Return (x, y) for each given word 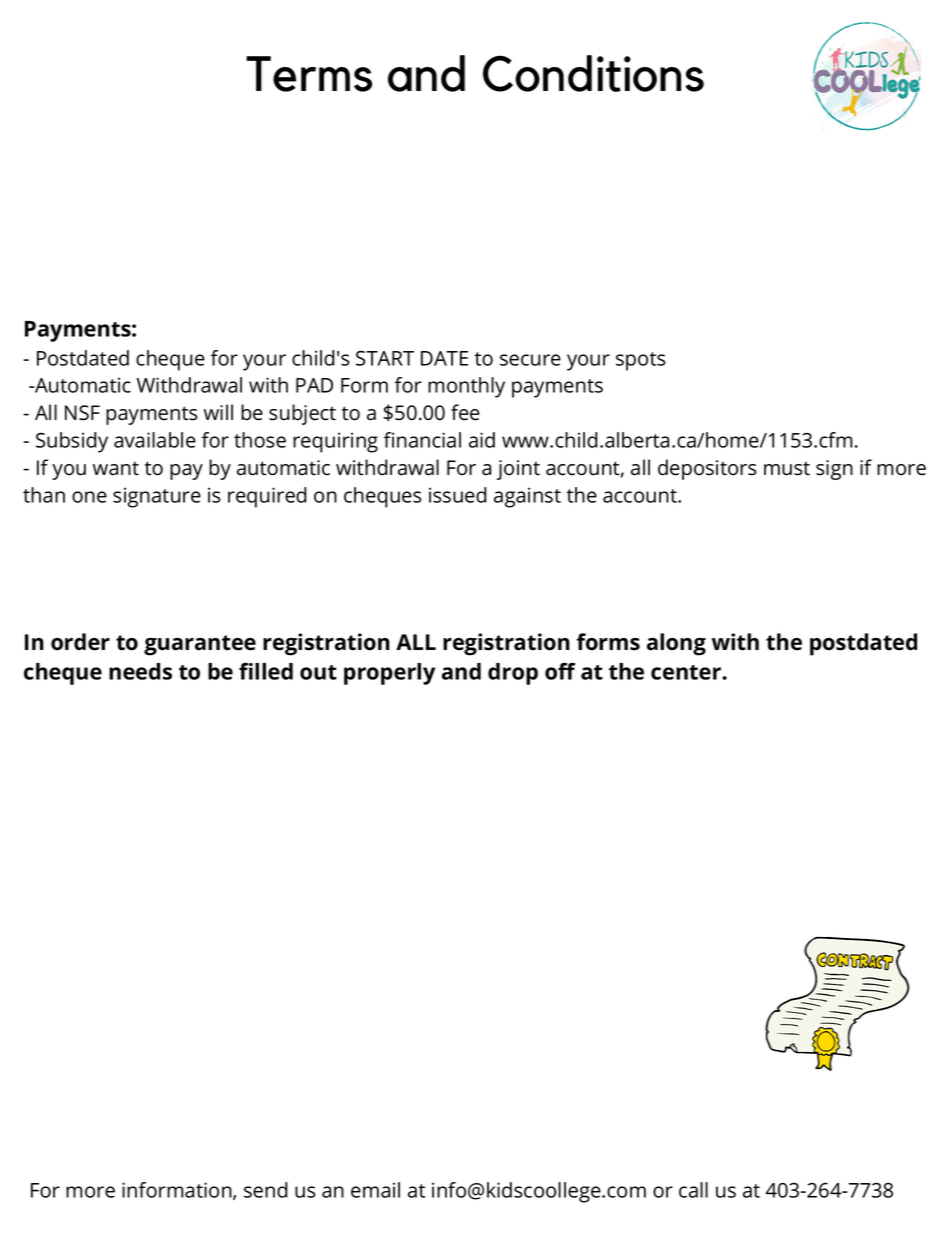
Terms (309, 74)
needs (140, 671)
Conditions (593, 73)
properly (389, 674)
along (676, 644)
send (266, 1190)
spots (641, 361)
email (375, 1190)
